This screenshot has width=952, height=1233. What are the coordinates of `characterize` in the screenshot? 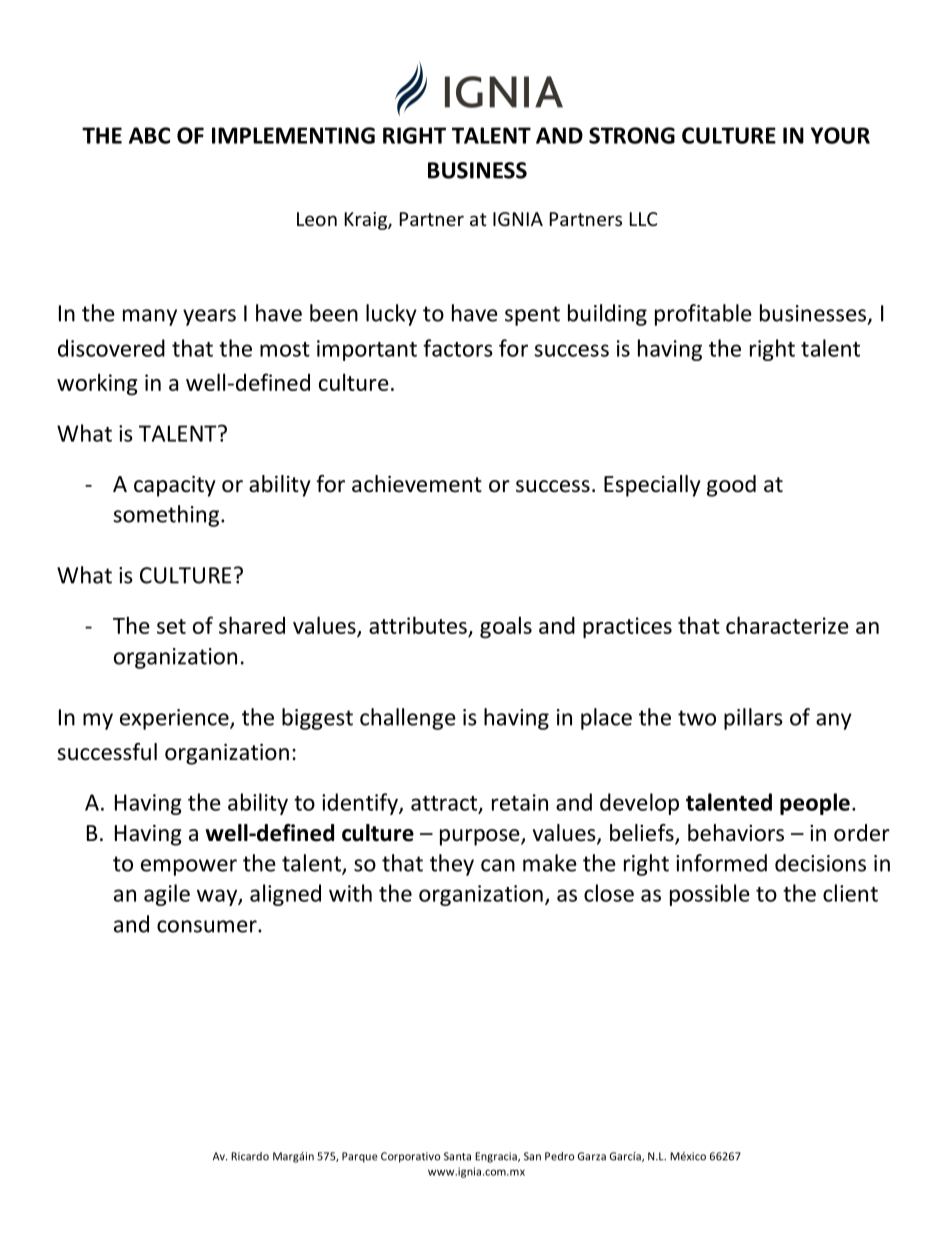 It's located at (787, 625).
